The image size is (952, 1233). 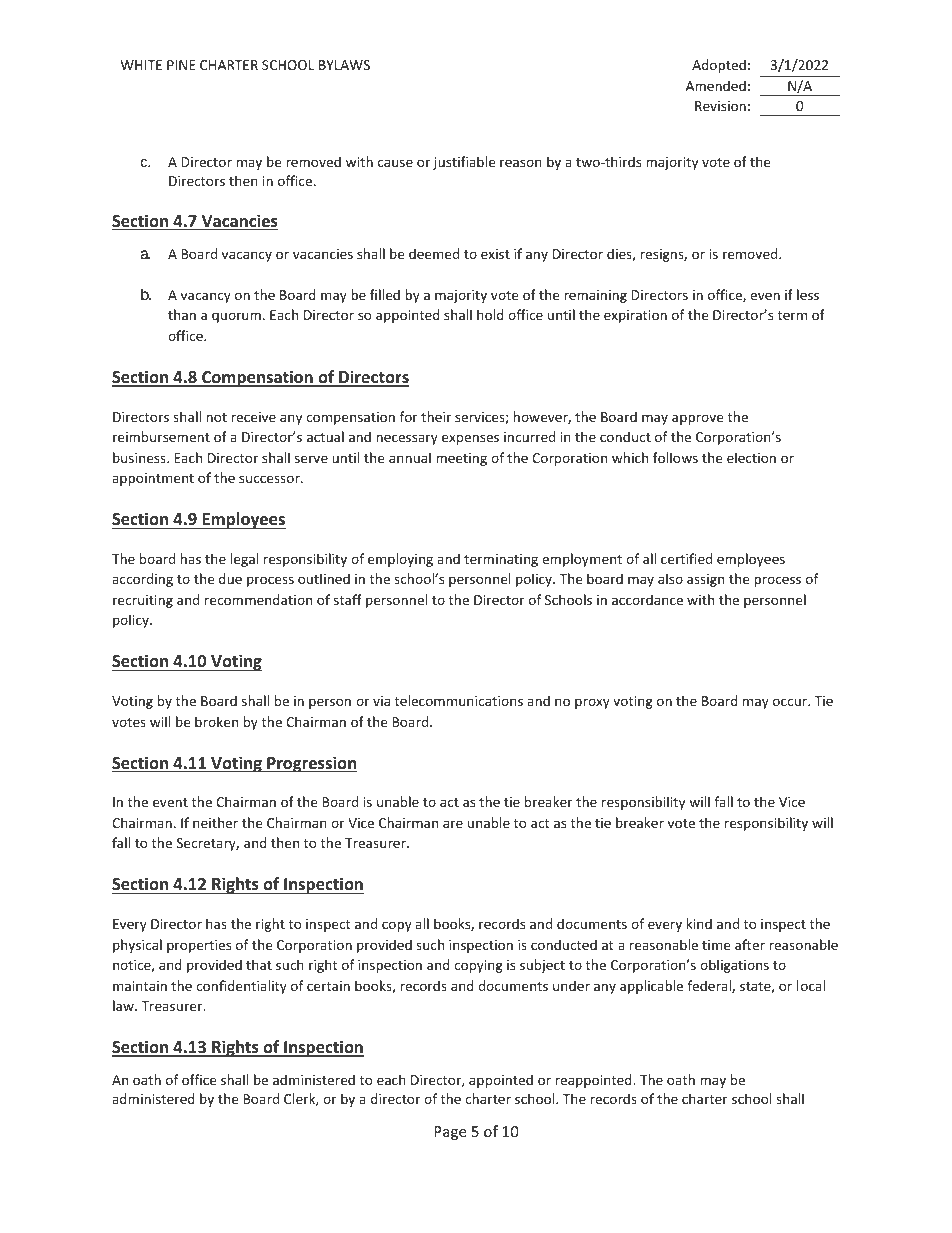 What do you see at coordinates (720, 106) in the screenshot?
I see `Revision` at bounding box center [720, 106].
